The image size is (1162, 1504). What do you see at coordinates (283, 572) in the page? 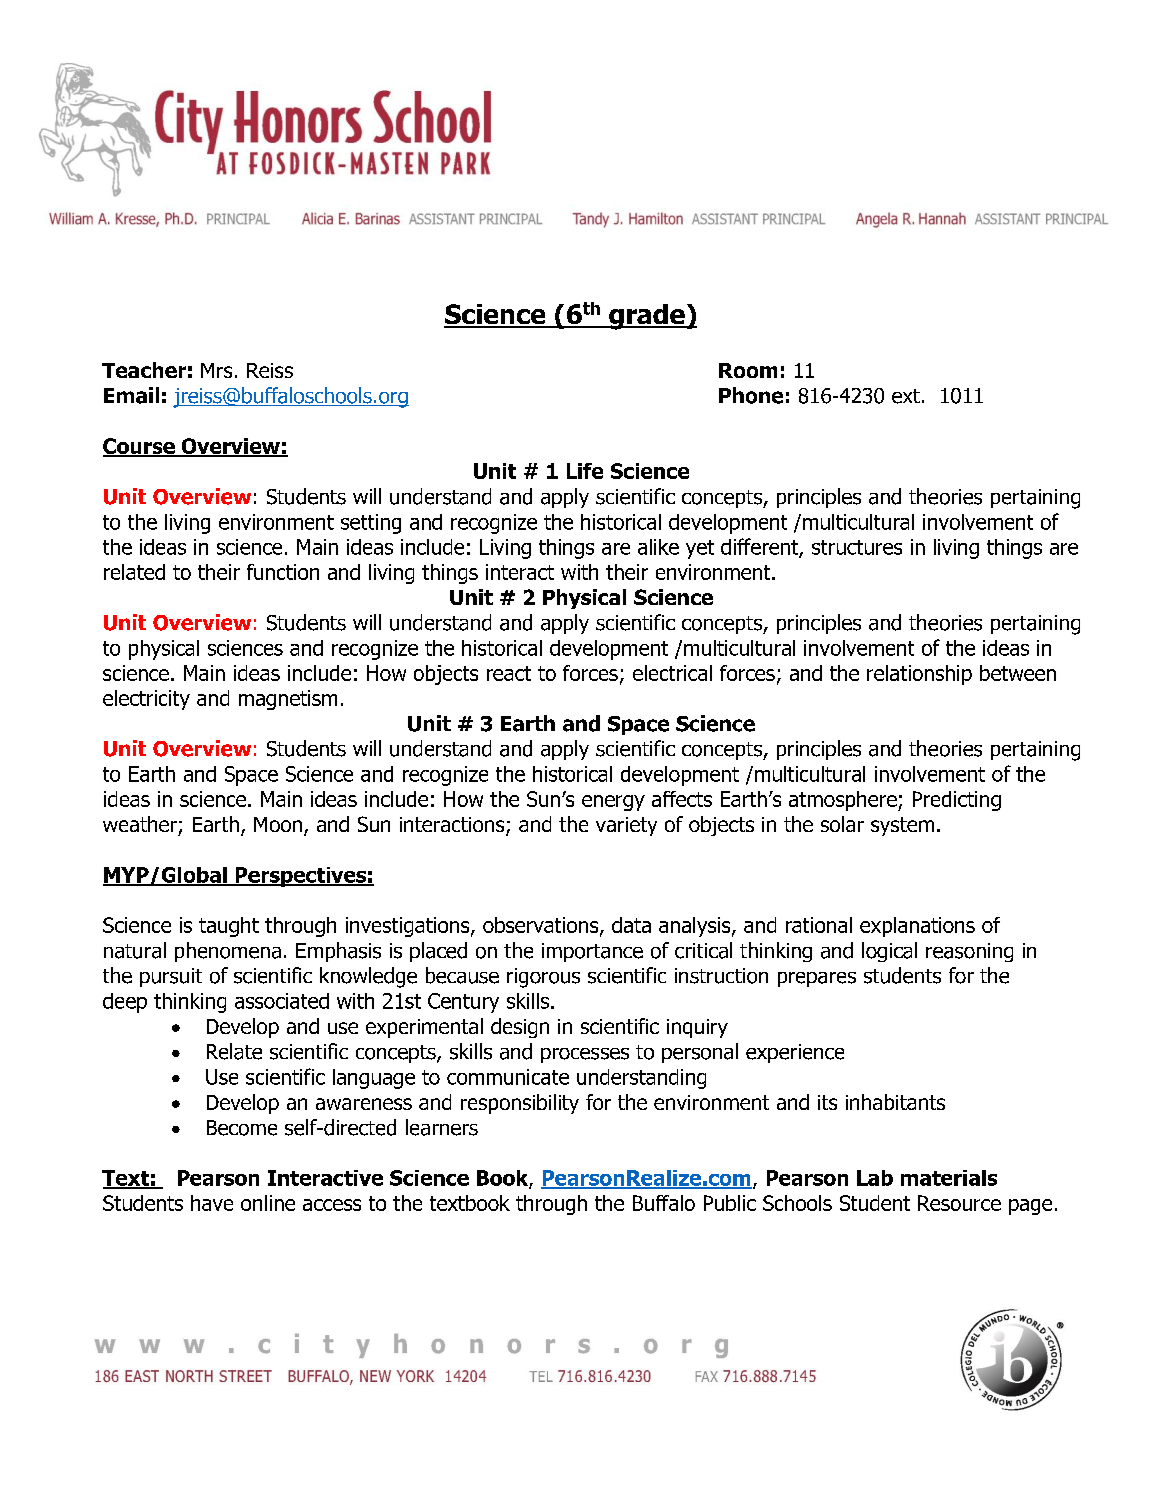
I see `function` at bounding box center [283, 572].
